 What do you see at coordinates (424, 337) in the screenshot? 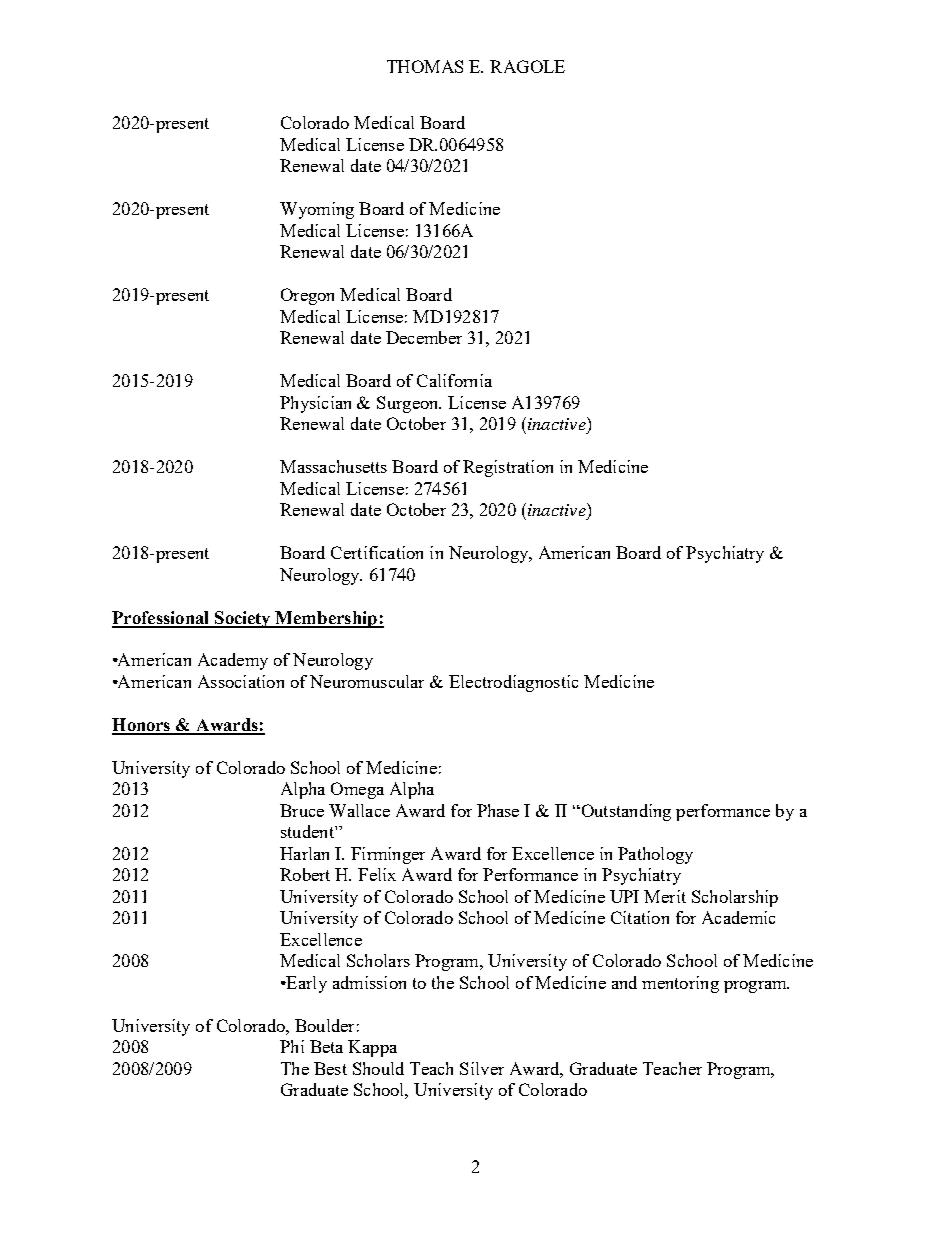
I see `December` at bounding box center [424, 337].
